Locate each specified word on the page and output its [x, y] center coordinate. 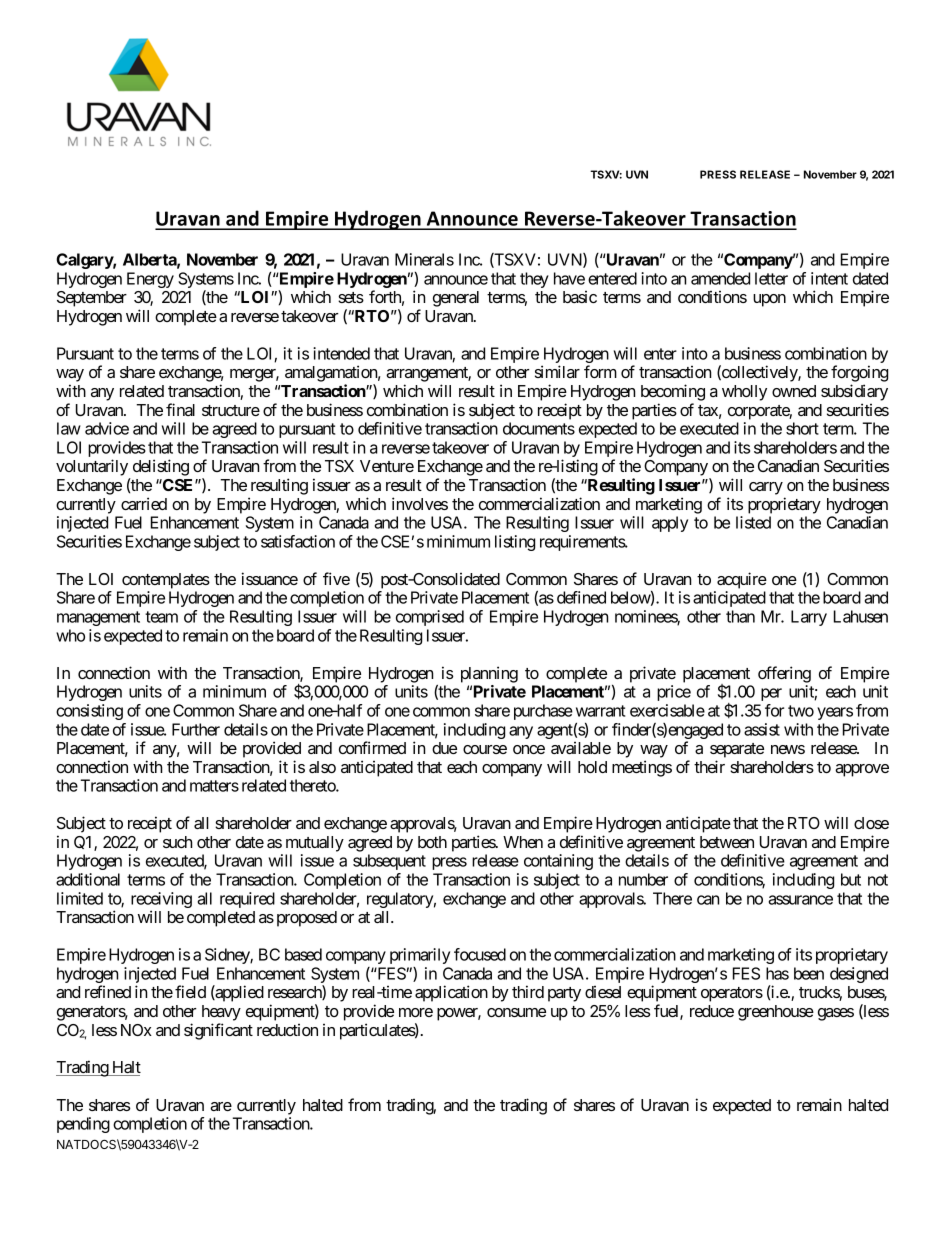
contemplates [166, 581]
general [456, 299]
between [727, 842]
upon [769, 300]
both [432, 842]
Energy [150, 280]
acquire [742, 580]
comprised [430, 618]
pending [83, 1125]
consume [516, 1012]
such [178, 842]
